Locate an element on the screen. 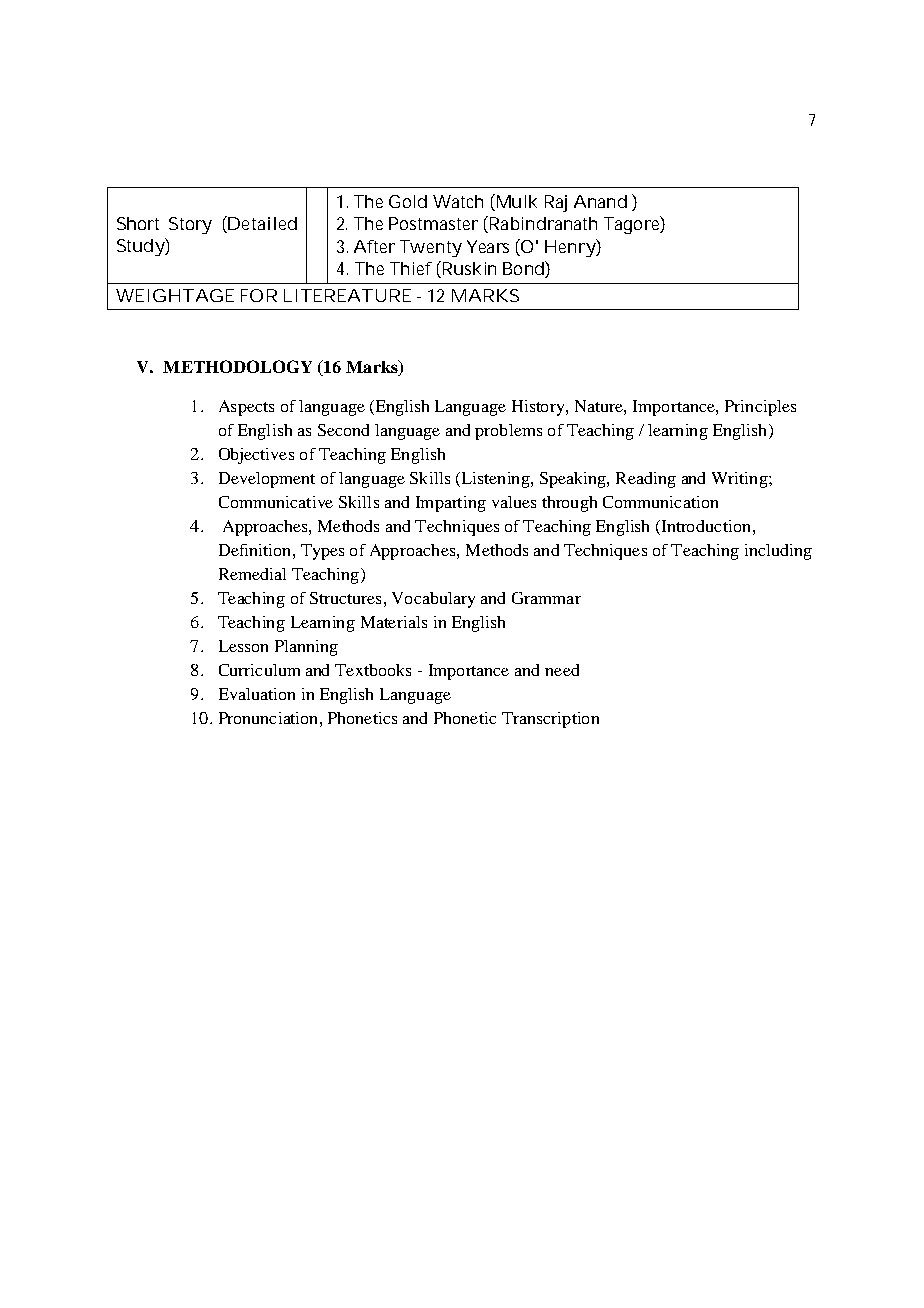 The image size is (924, 1308). Writing is located at coordinates (740, 480).
